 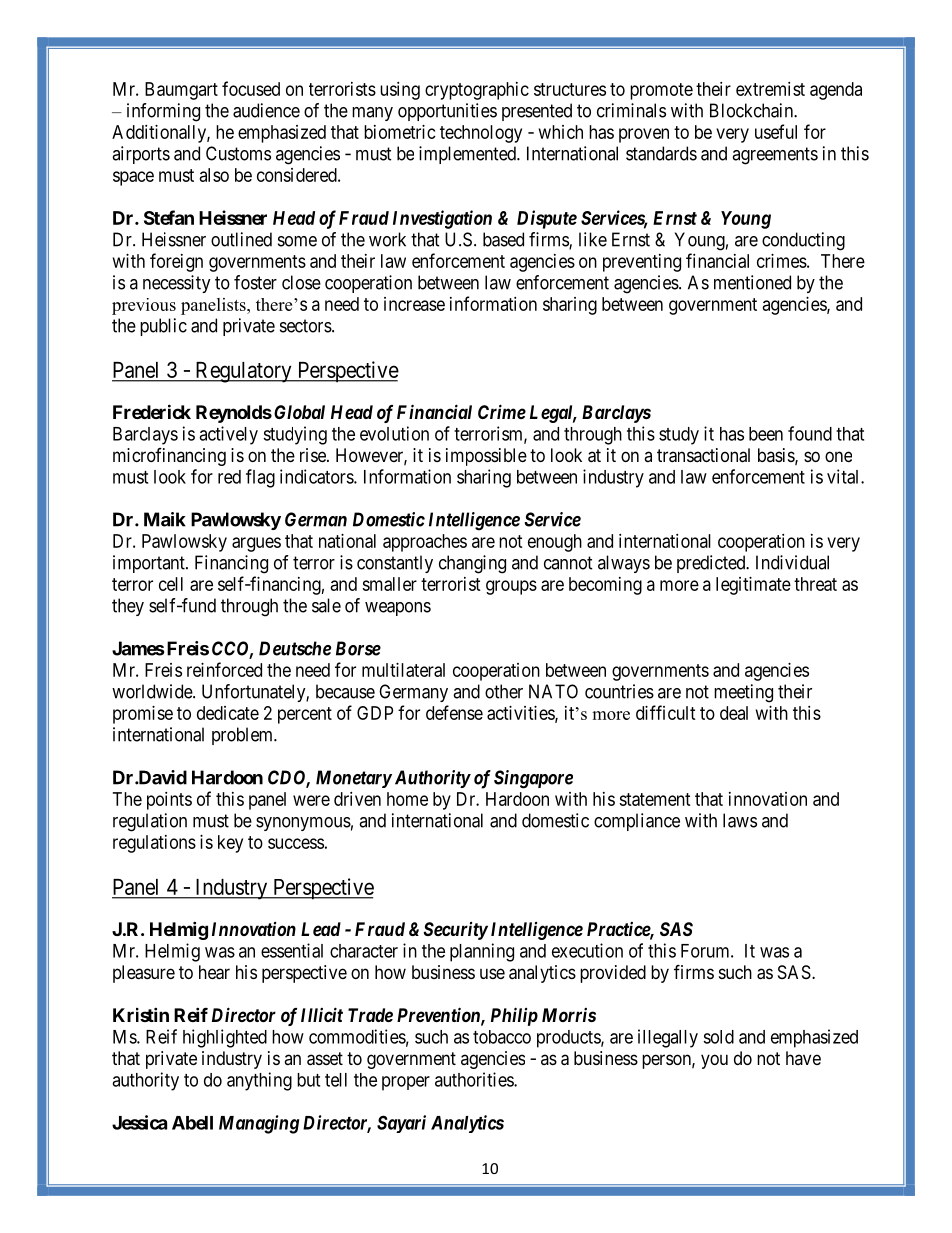 What do you see at coordinates (163, 112) in the document?
I see `informing` at bounding box center [163, 112].
